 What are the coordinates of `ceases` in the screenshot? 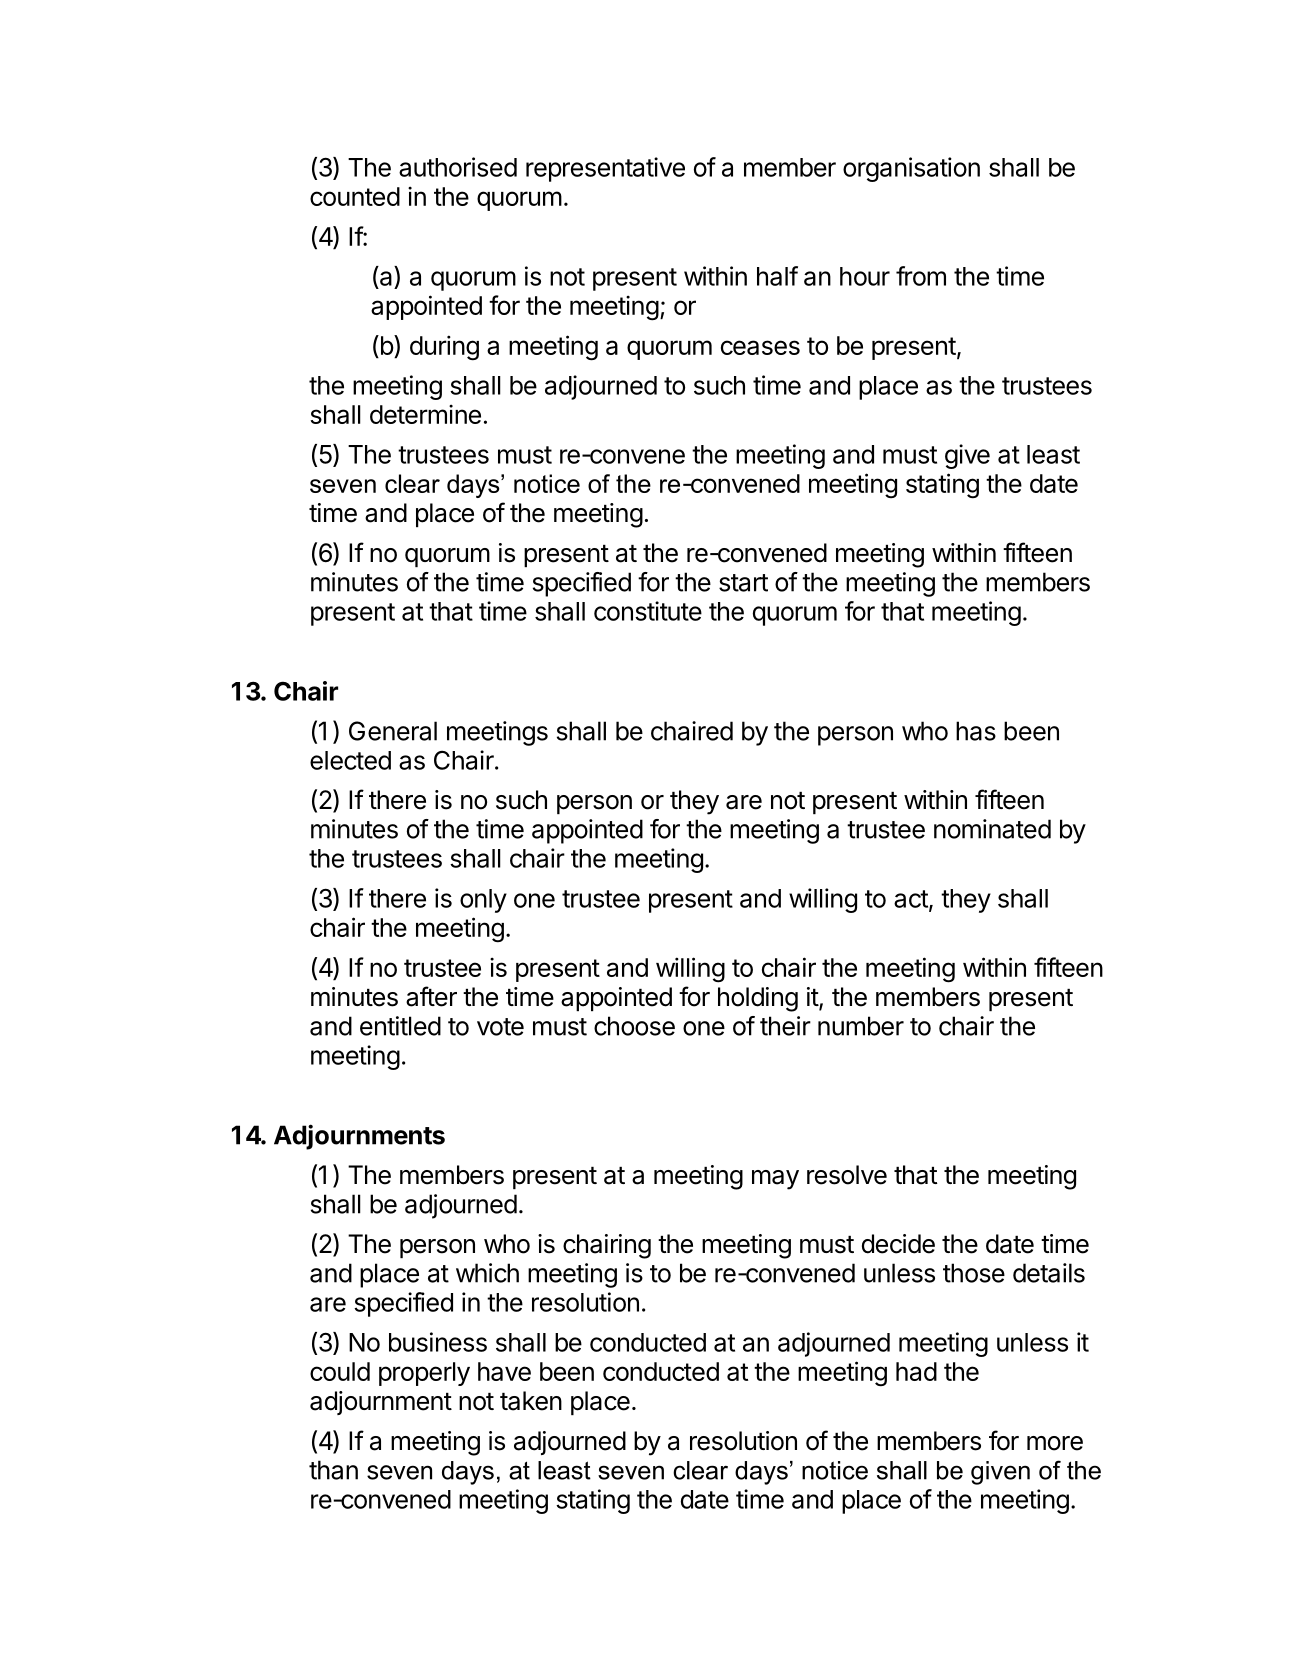 It's located at (760, 347).
